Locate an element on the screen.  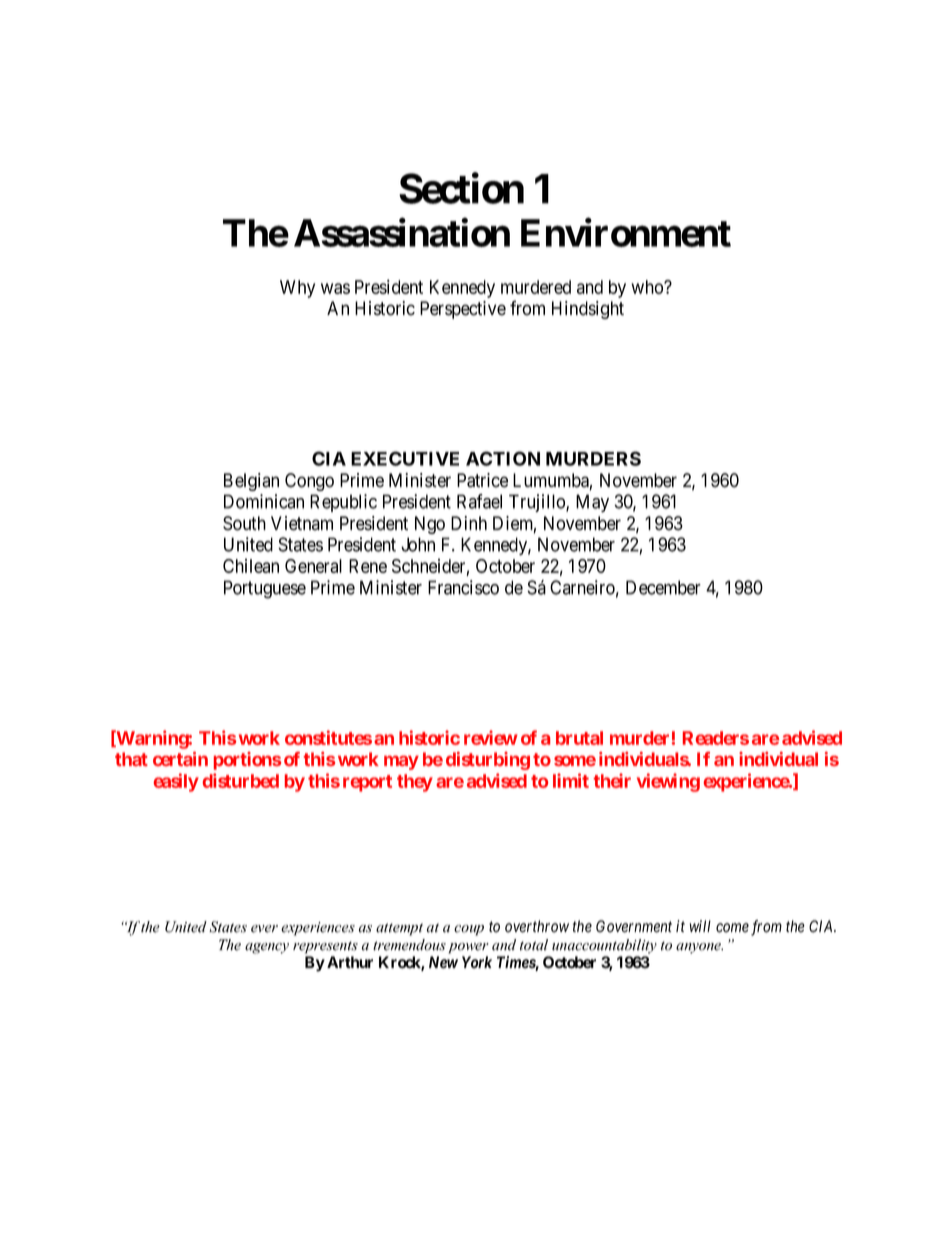
ever is located at coordinates (264, 929).
